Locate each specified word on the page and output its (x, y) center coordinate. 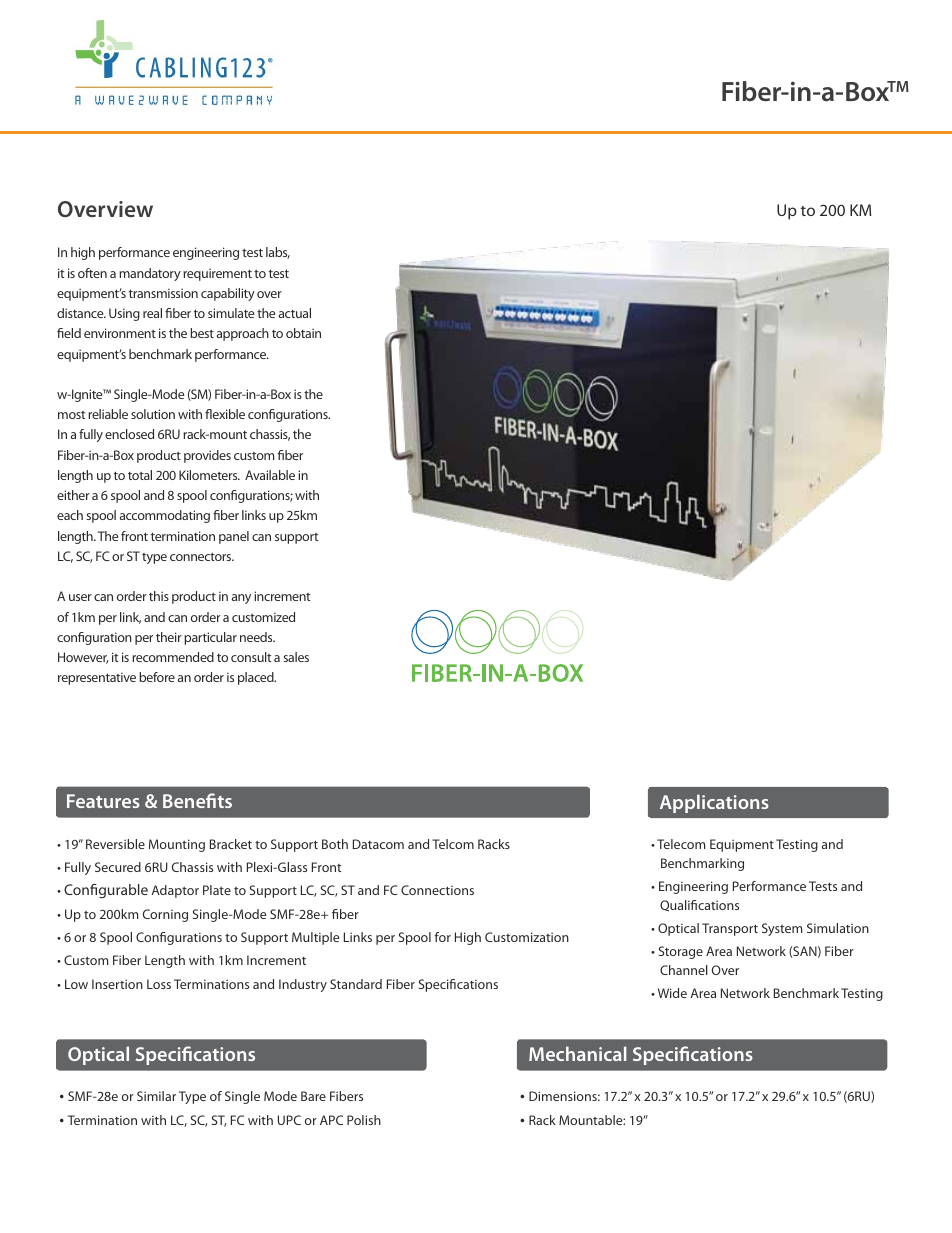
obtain (303, 333)
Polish (364, 1120)
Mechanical (578, 1053)
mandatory (150, 274)
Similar (156, 1096)
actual (295, 313)
